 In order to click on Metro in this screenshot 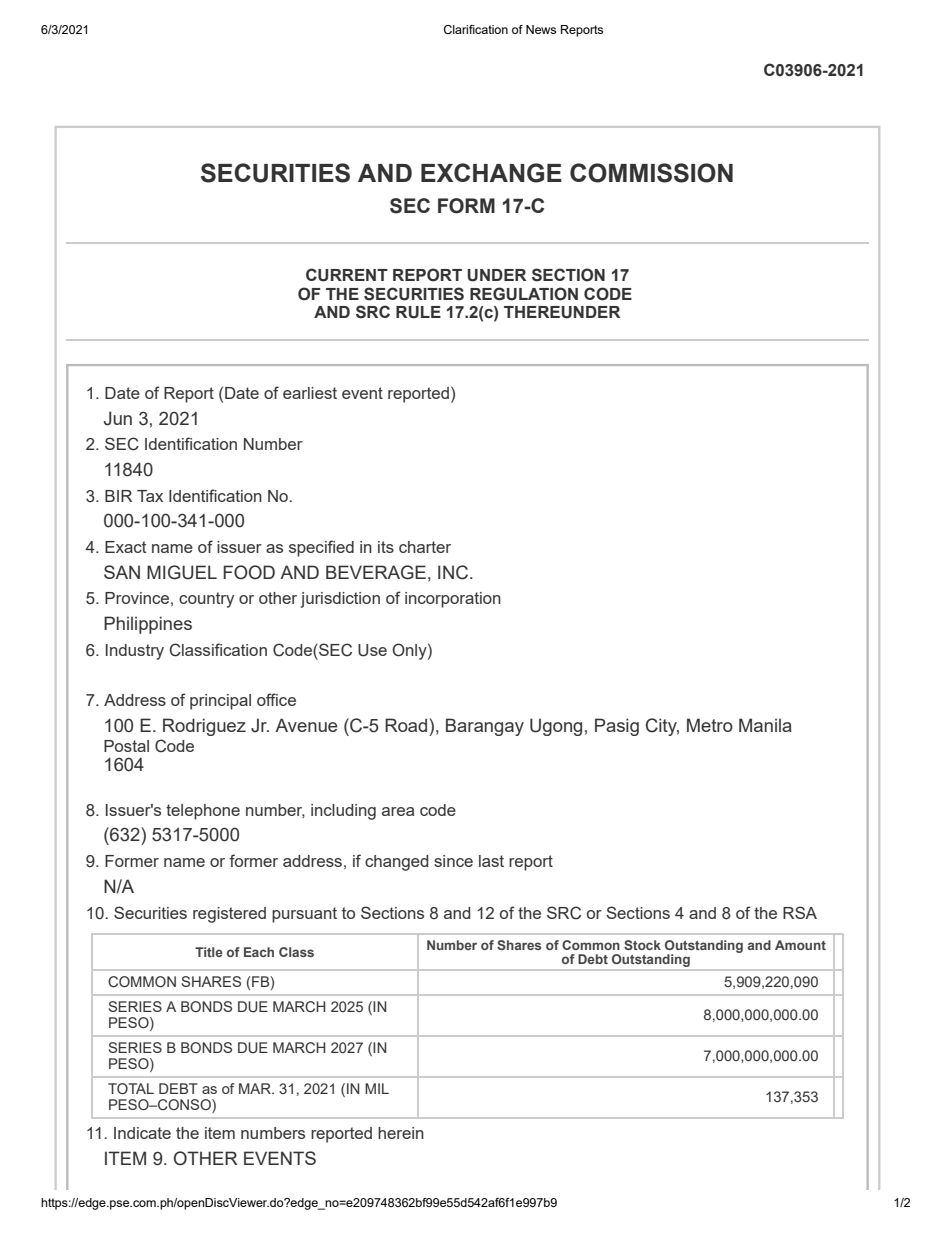, I will do `click(710, 725)`.
